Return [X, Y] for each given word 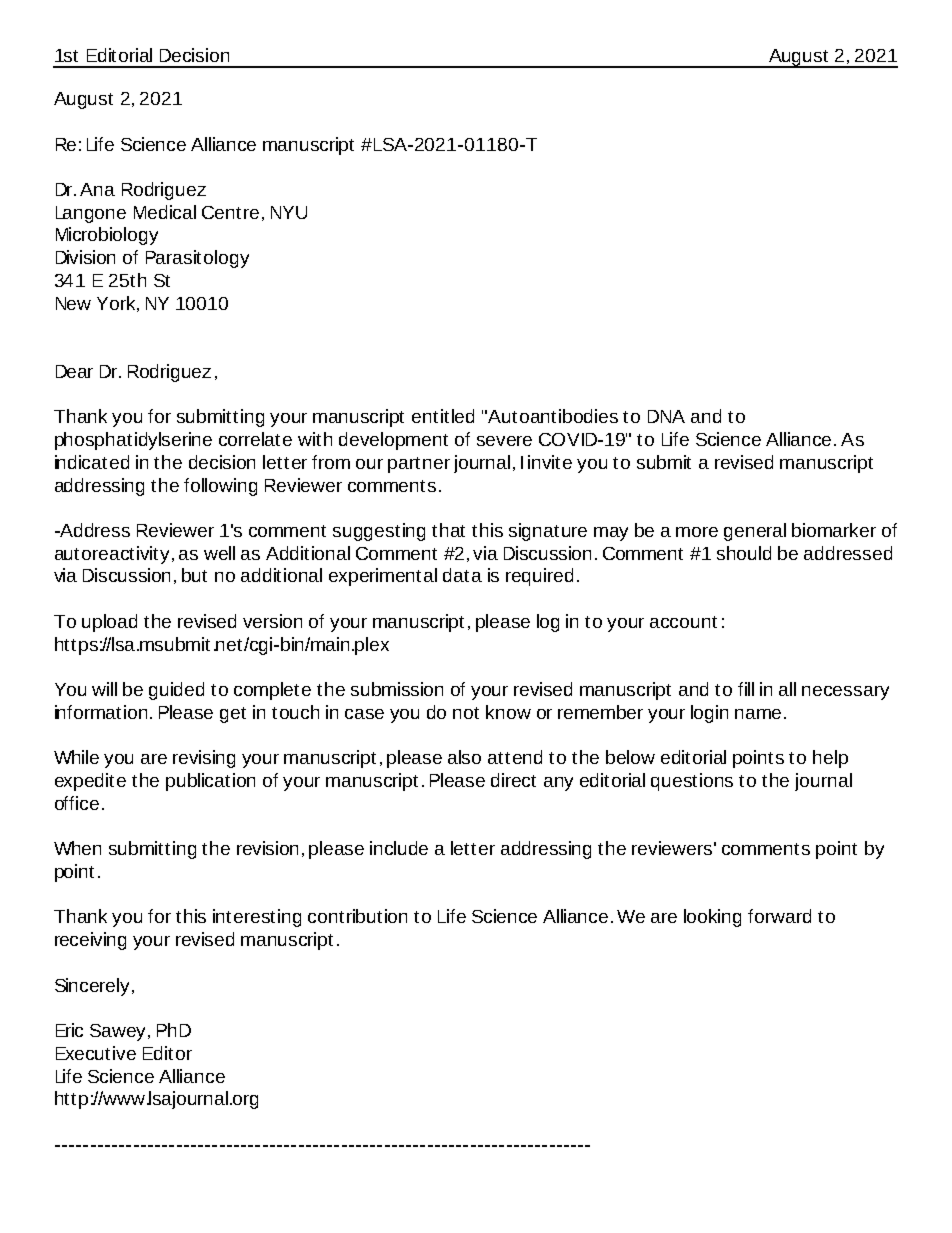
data [462, 575]
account [683, 622]
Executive [96, 1053]
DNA [666, 416]
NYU [289, 212]
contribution [357, 916]
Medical [165, 212]
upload [109, 623]
